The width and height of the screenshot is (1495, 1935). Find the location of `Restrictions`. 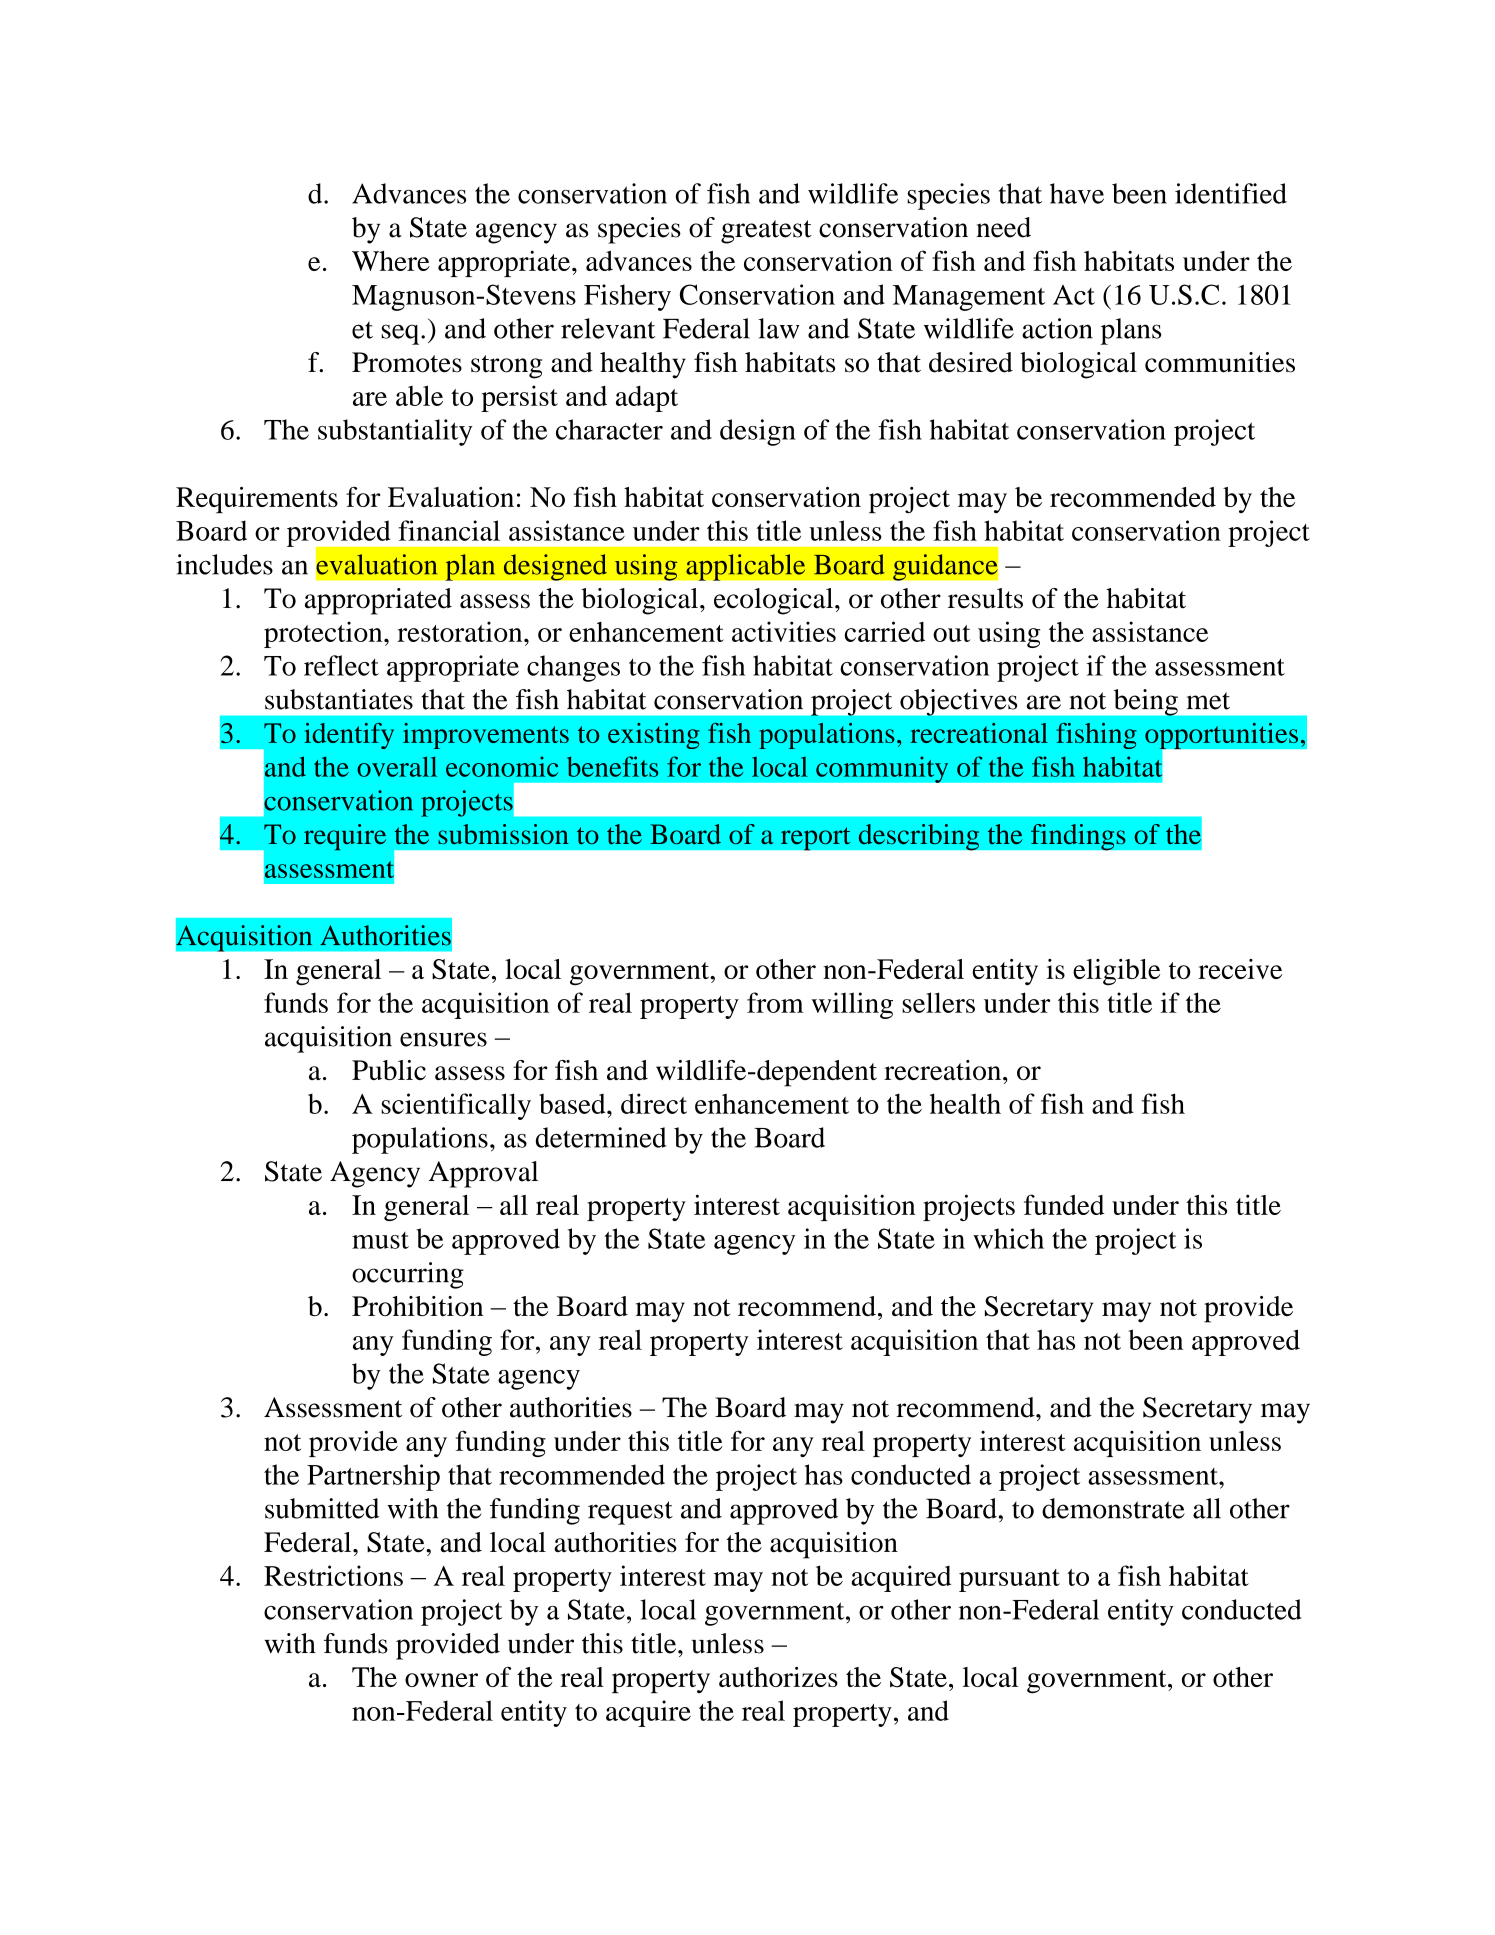

Restrictions is located at coordinates (333, 1575).
